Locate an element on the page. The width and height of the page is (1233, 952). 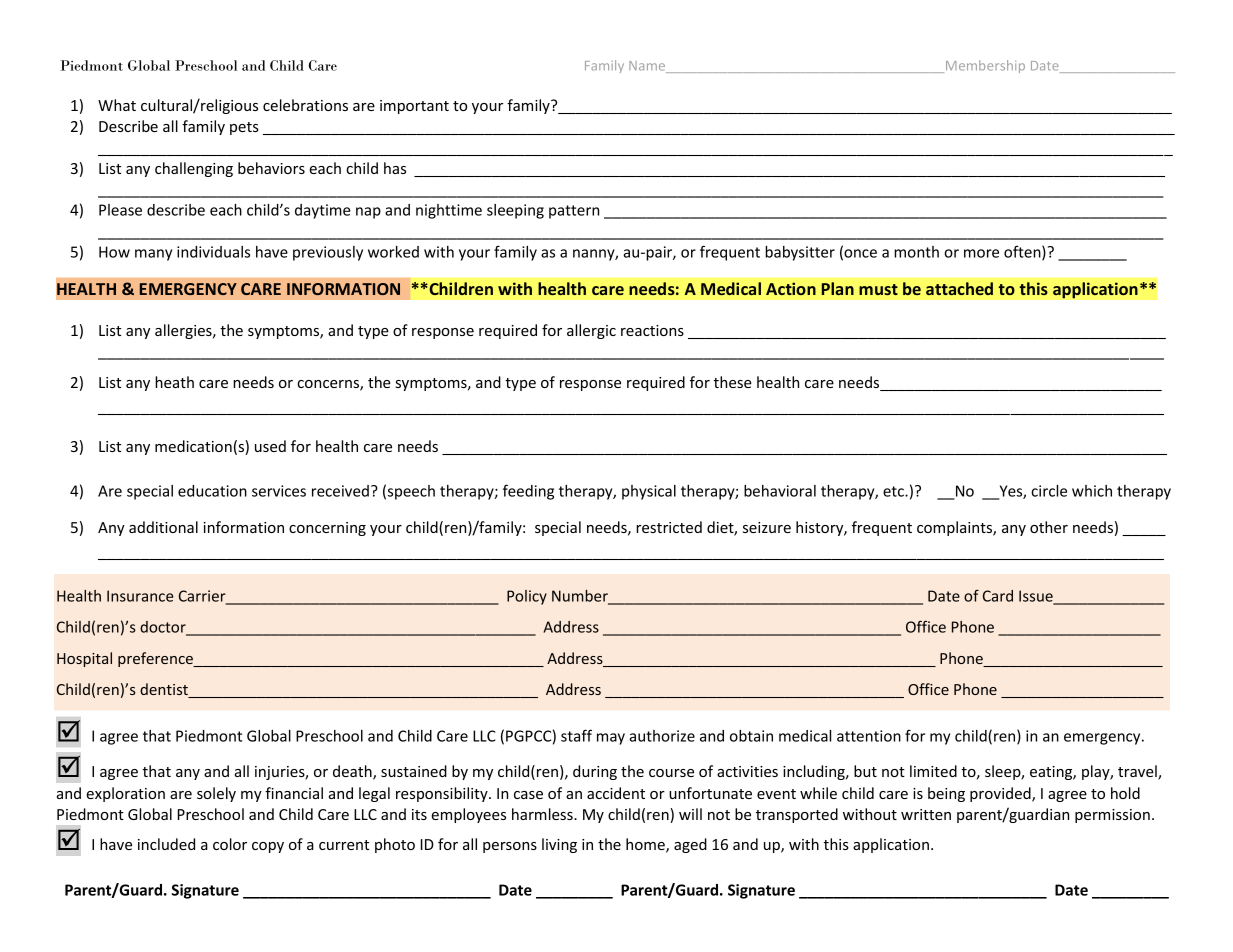
pets is located at coordinates (244, 128).
